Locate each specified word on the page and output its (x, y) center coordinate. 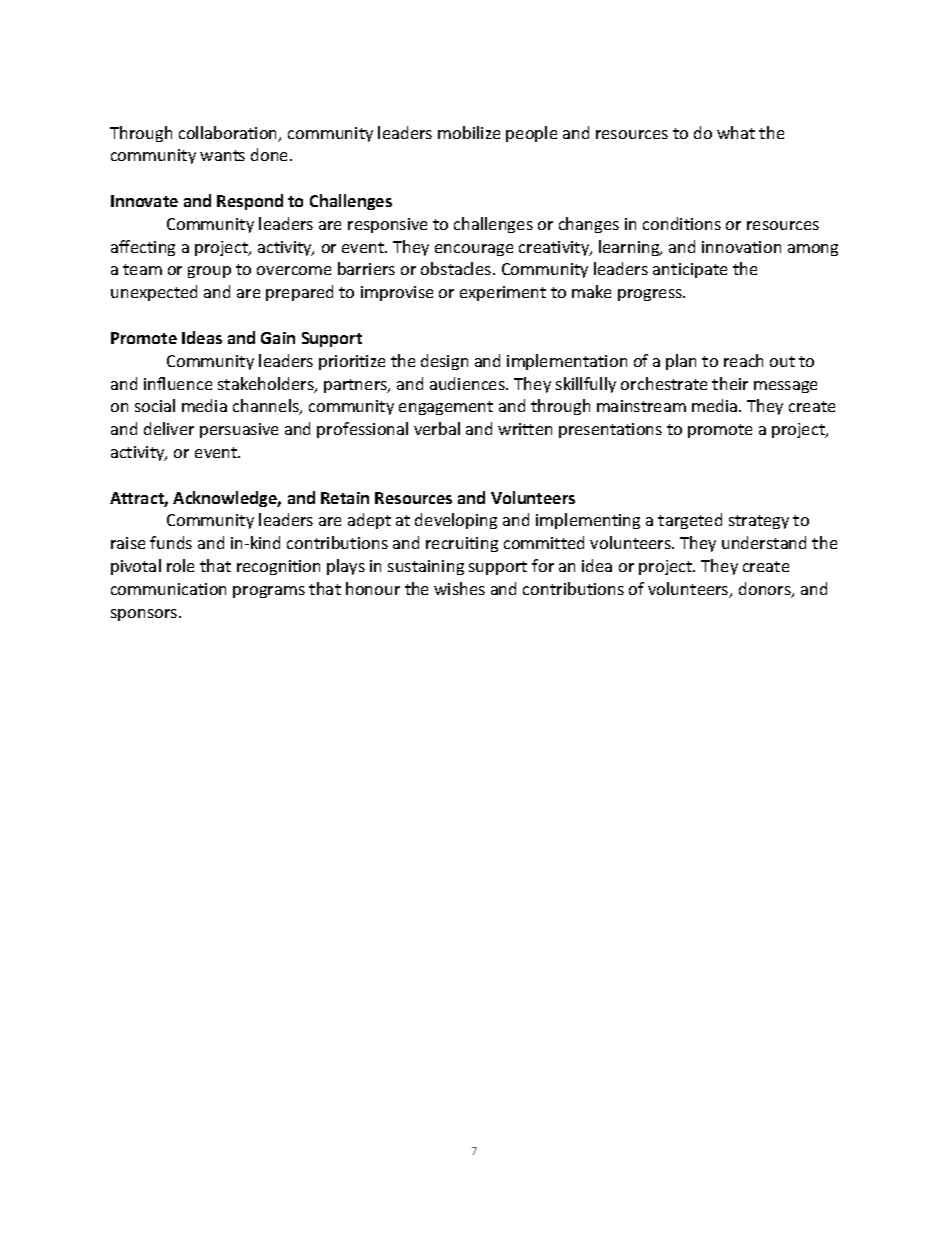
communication (168, 589)
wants (222, 155)
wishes (459, 588)
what (736, 132)
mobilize (469, 132)
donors (766, 590)
